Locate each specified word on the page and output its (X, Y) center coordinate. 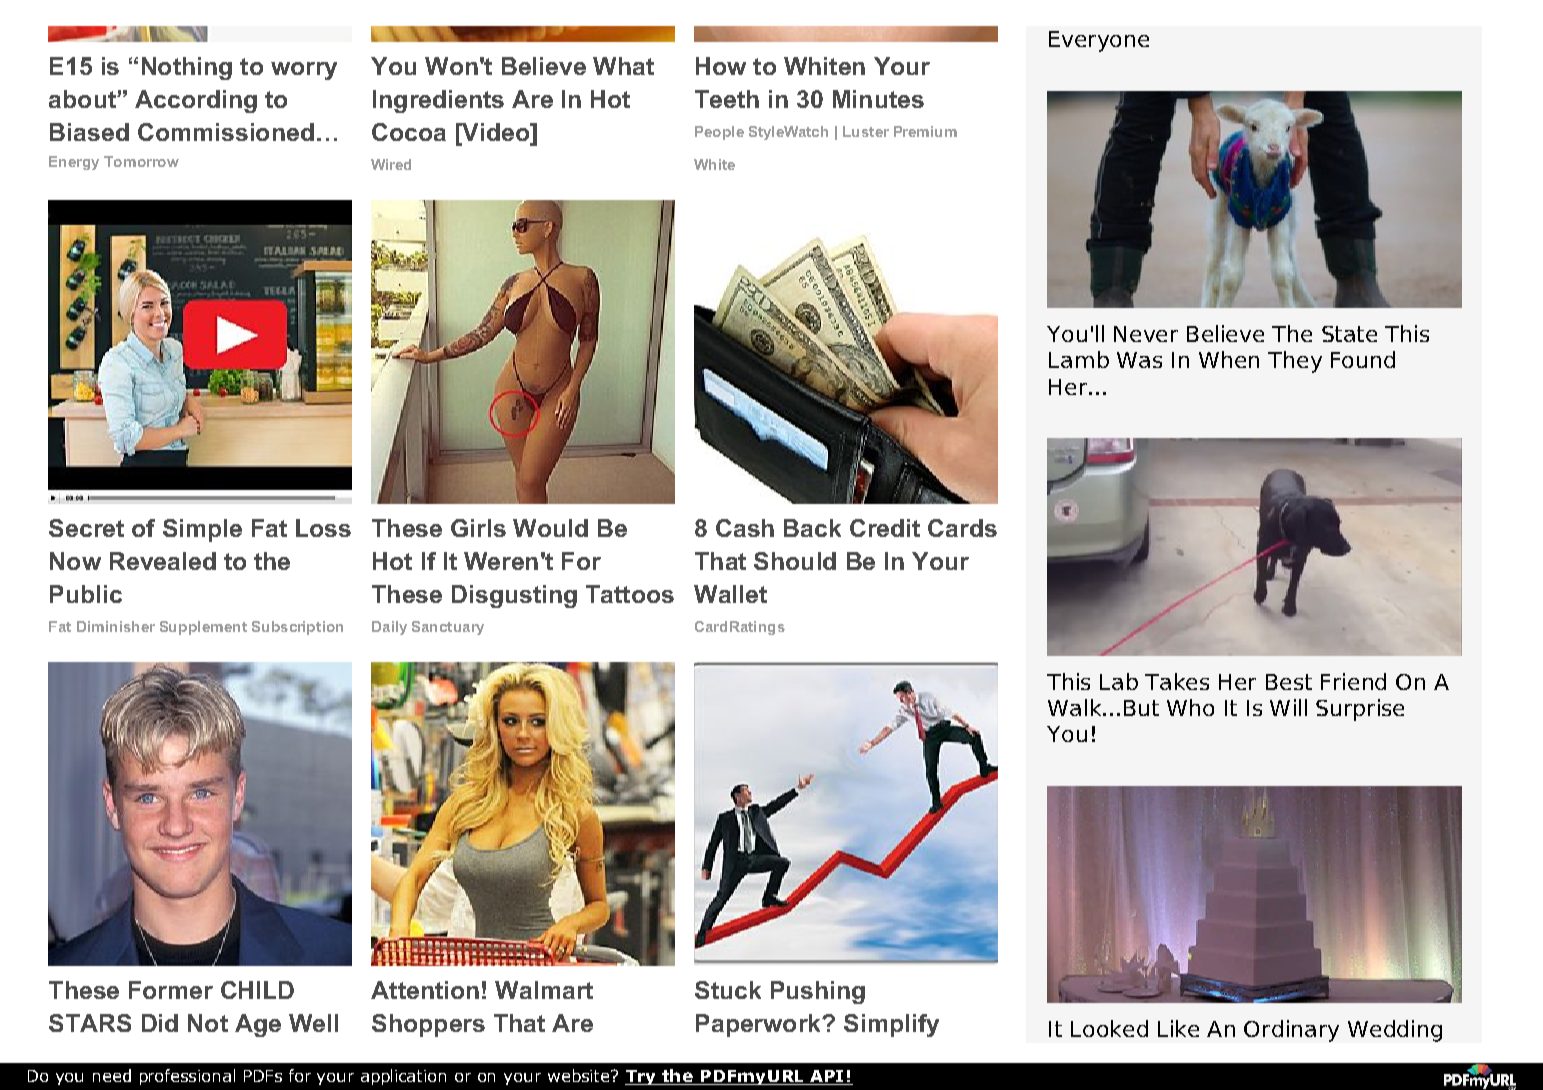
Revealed (163, 561)
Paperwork (759, 1025)
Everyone (1099, 41)
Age (258, 1025)
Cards (962, 528)
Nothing (187, 68)
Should (795, 561)
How (721, 66)
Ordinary (1291, 1031)
